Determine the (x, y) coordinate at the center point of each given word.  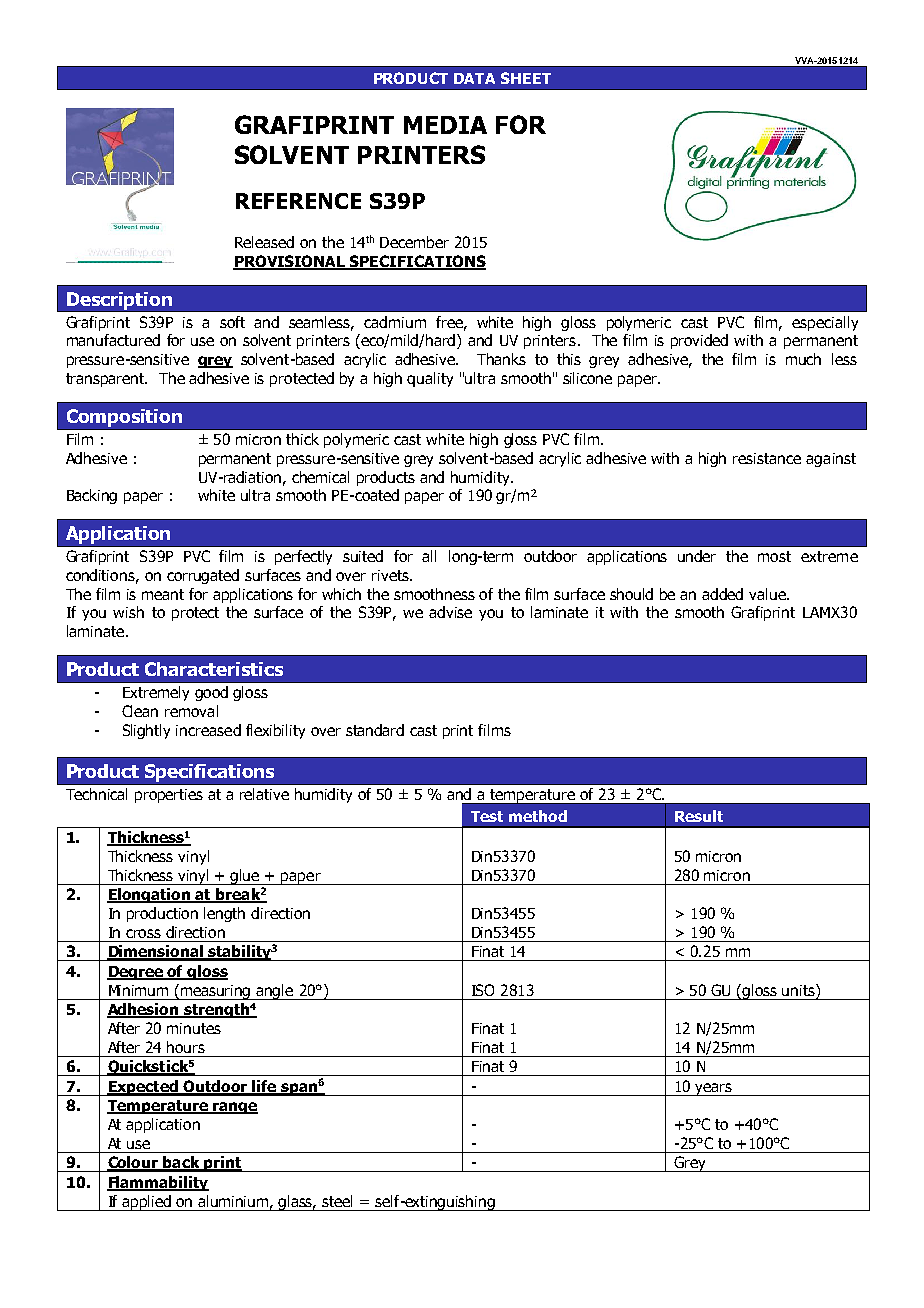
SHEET (526, 78)
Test (487, 816)
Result (699, 816)
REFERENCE (298, 201)
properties (169, 796)
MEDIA (445, 125)
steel (337, 1201)
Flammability (158, 1183)
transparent (106, 380)
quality (430, 379)
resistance (767, 458)
